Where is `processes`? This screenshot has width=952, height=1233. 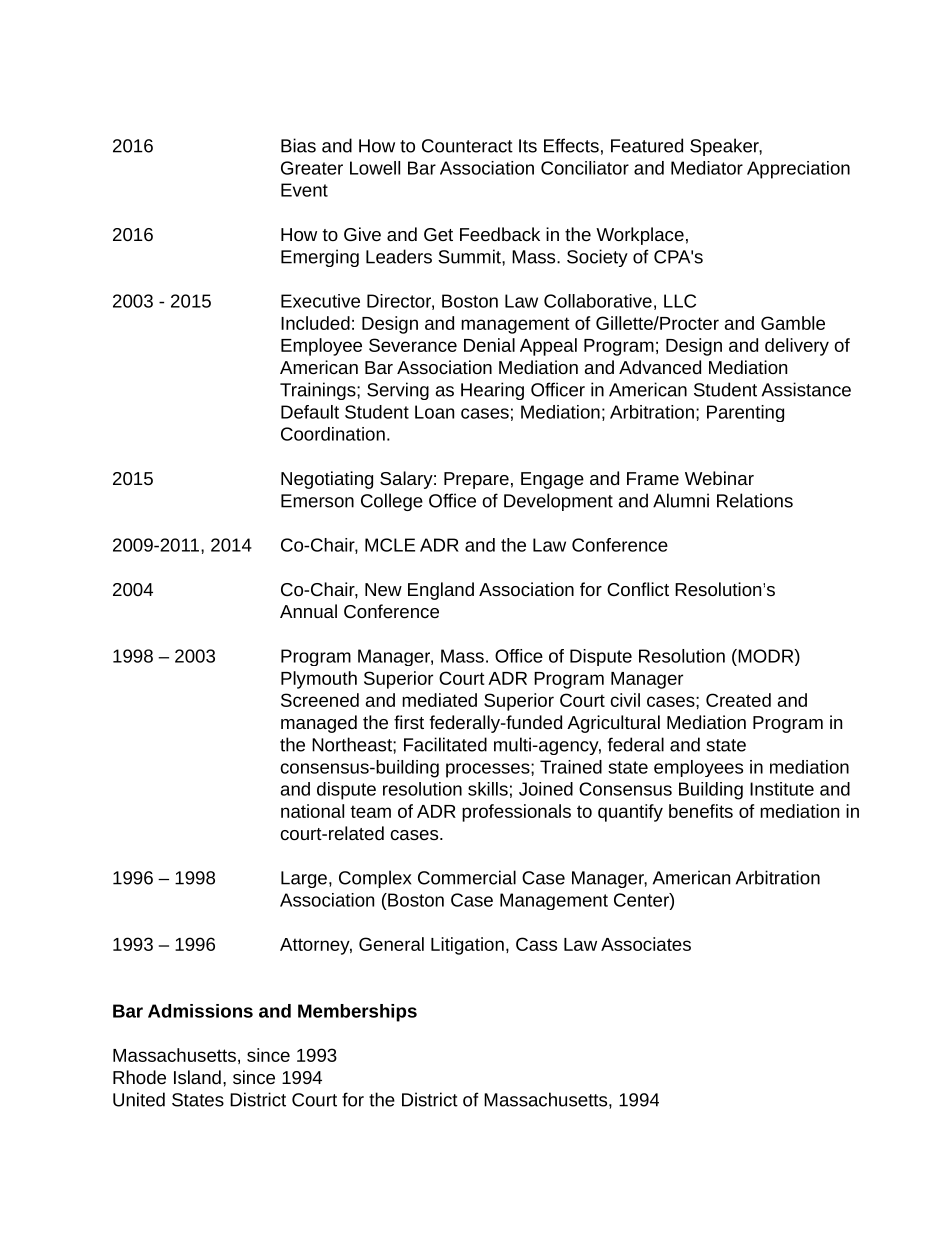
processes is located at coordinates (489, 770).
